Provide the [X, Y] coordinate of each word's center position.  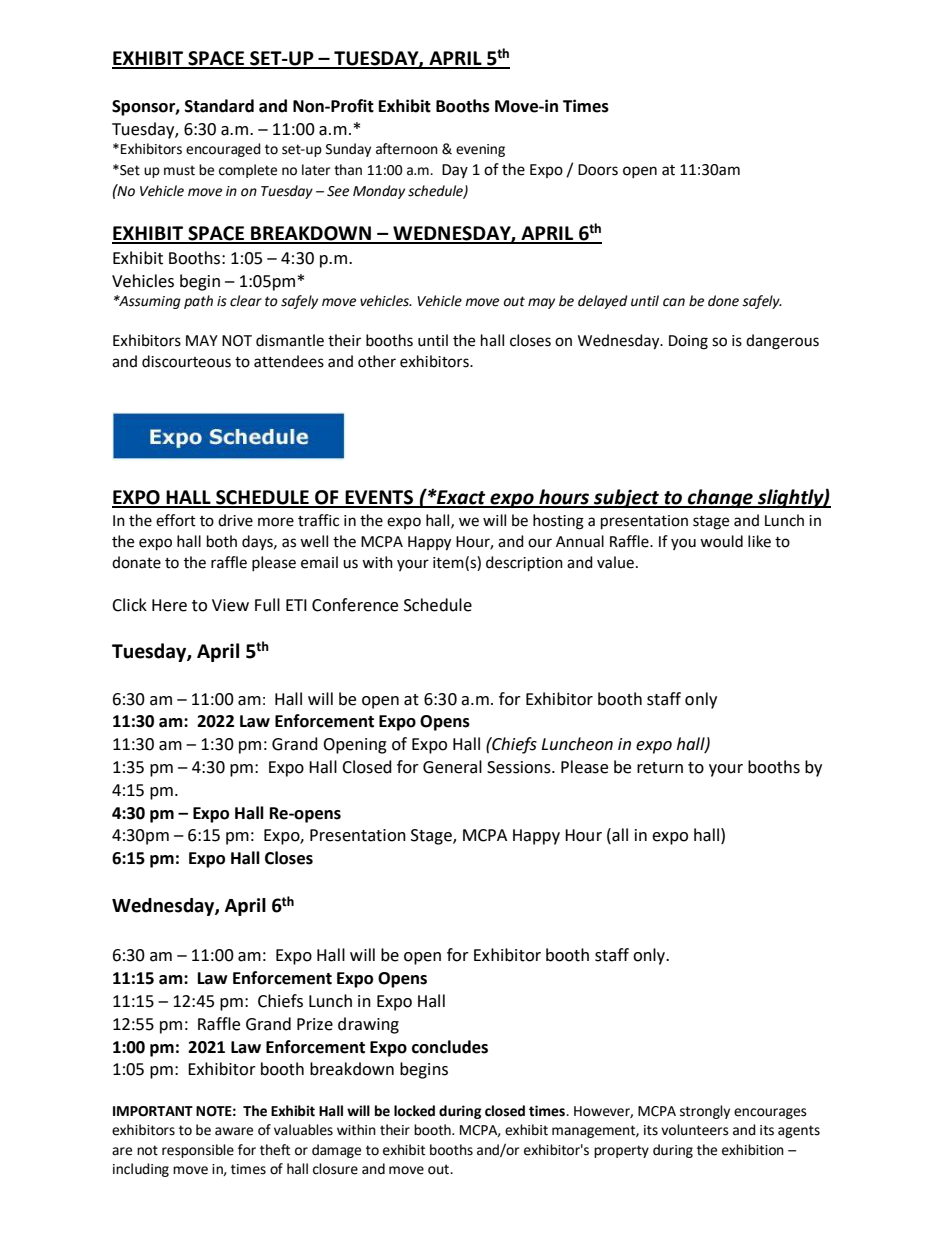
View [230, 605]
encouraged [223, 150]
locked [414, 1111]
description [524, 564]
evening [480, 150]
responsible [198, 1151]
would [721, 541]
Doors [598, 170]
